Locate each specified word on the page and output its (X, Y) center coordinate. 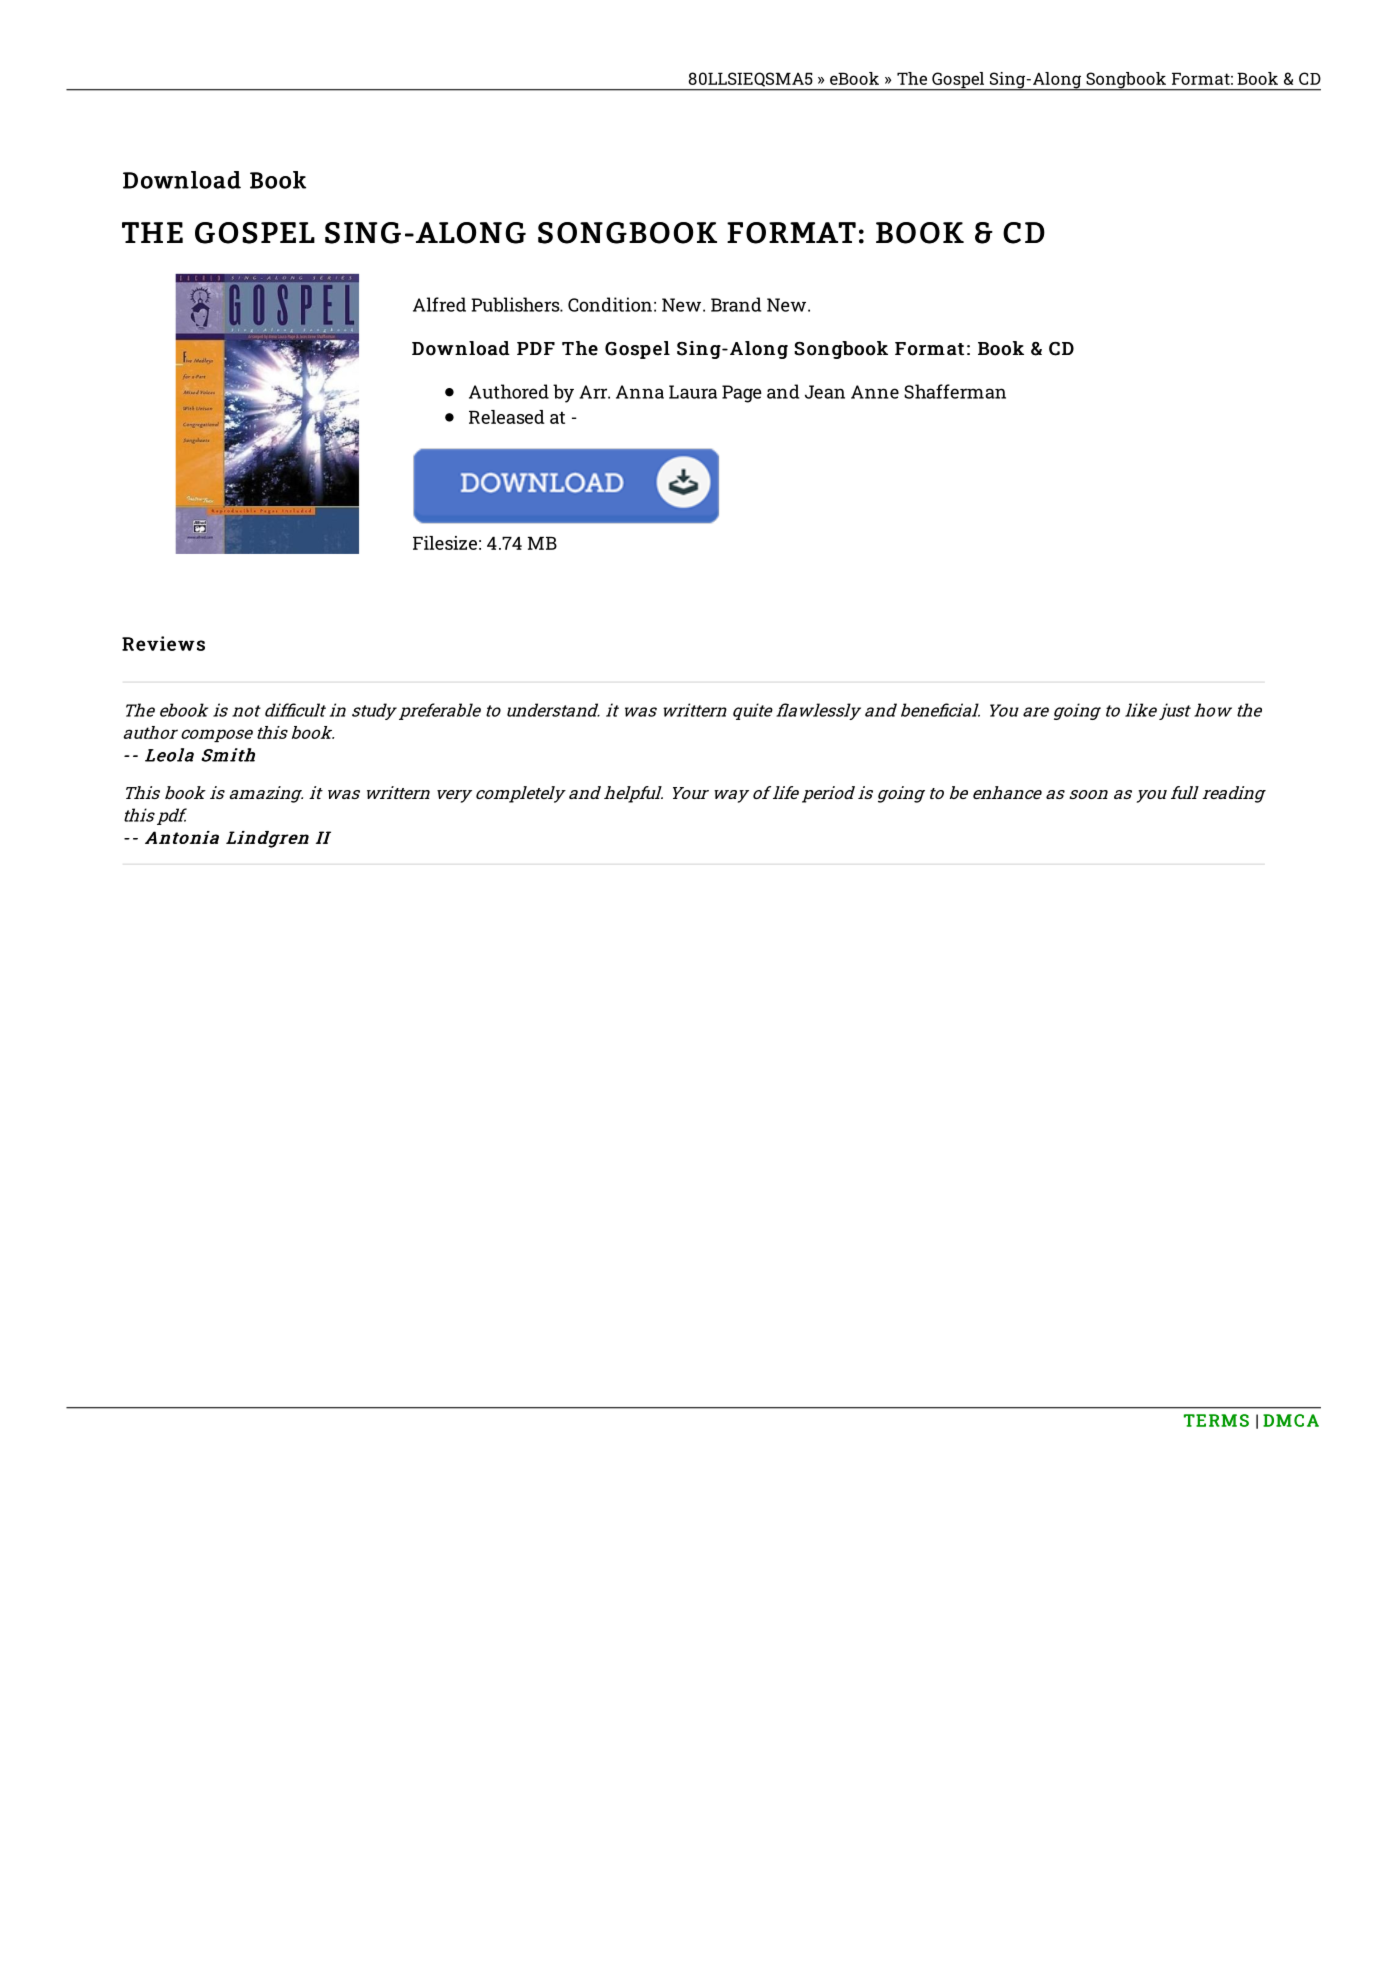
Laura (693, 392)
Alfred (439, 304)
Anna (640, 392)
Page (742, 394)
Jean (825, 392)
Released (507, 417)
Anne (875, 392)
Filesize (445, 543)
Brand (736, 304)
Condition (610, 304)
